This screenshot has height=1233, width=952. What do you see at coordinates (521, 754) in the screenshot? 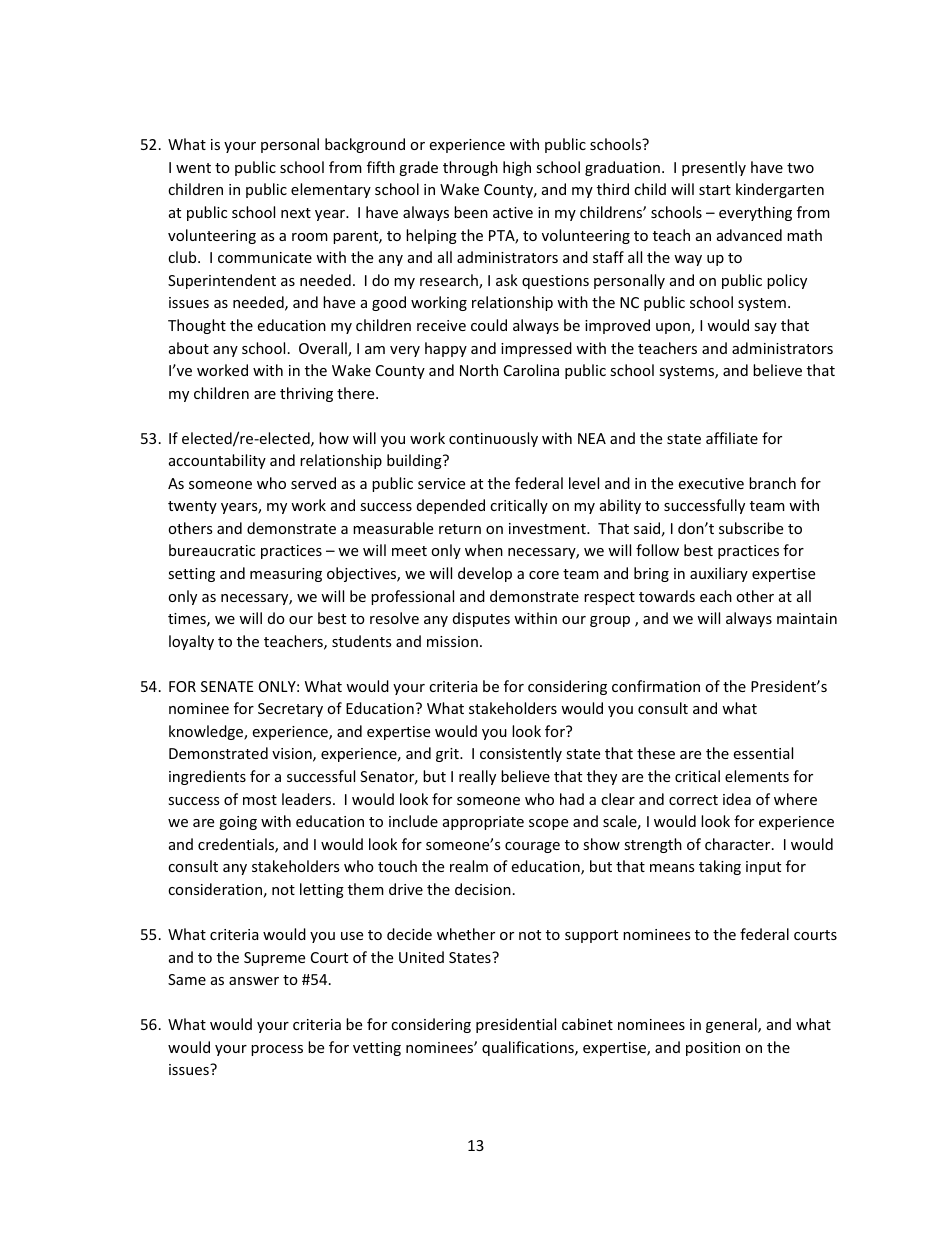
I see `consistently` at bounding box center [521, 754].
